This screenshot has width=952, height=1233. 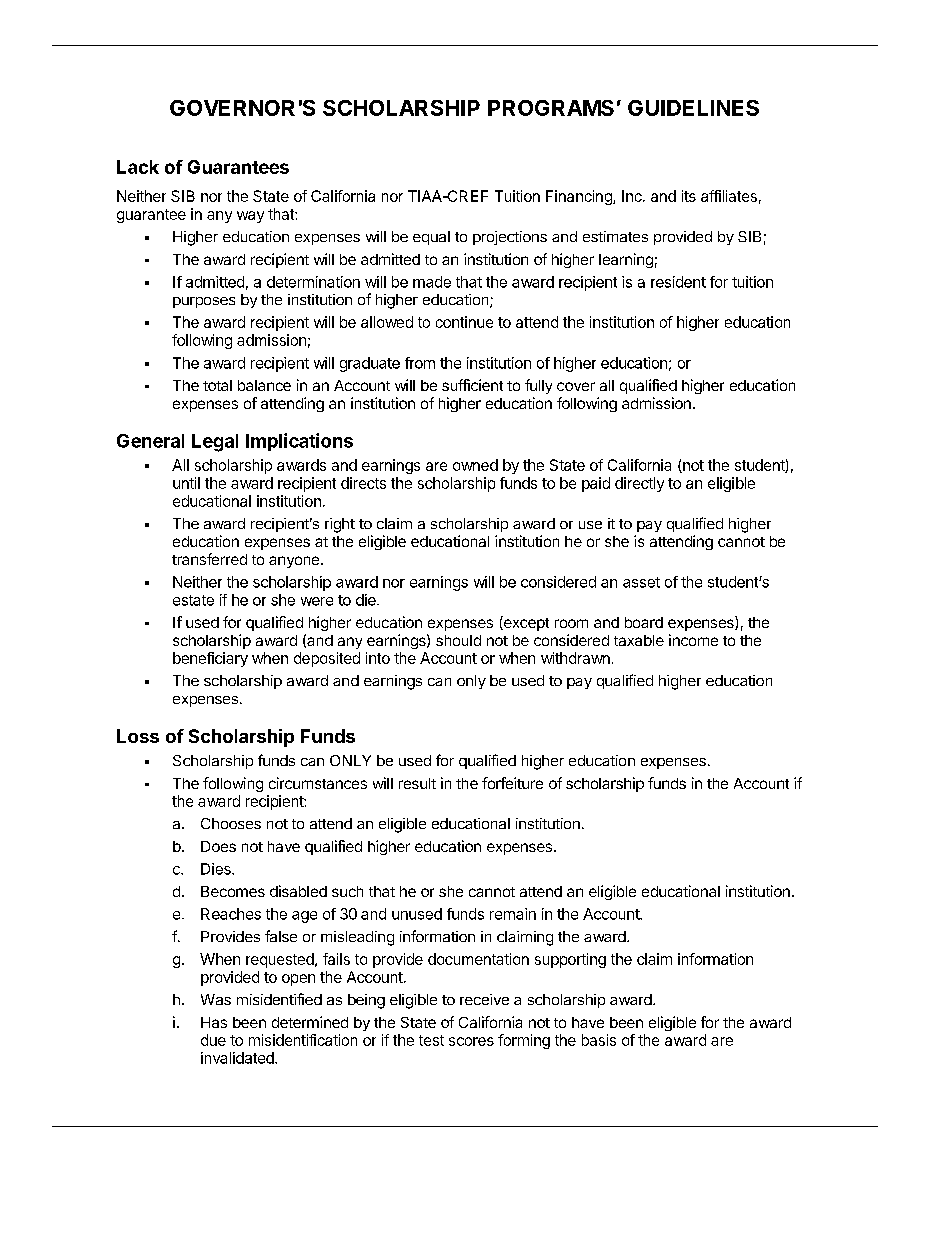 I want to click on Has, so click(x=214, y=1022).
